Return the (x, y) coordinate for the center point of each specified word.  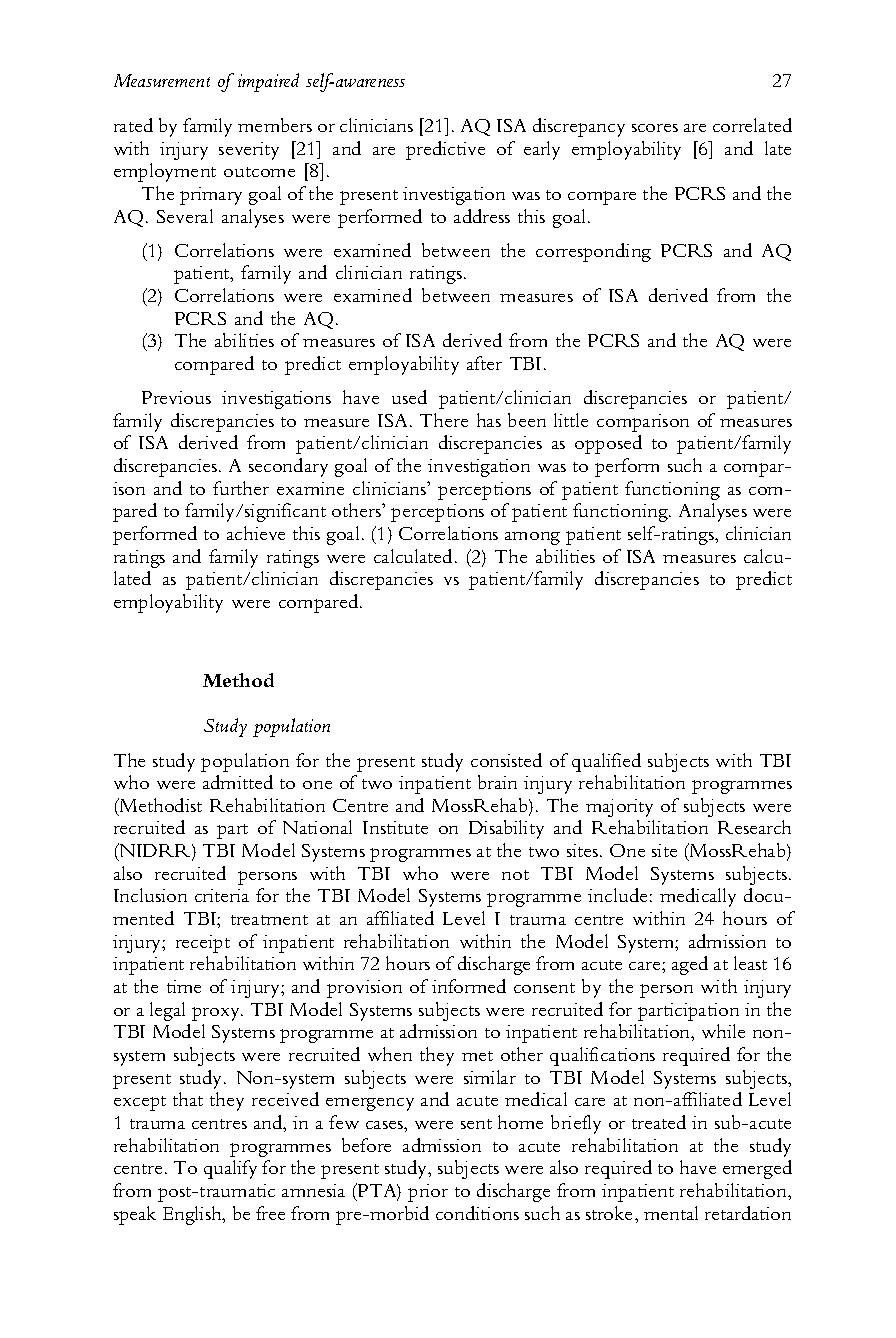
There (444, 420)
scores (655, 128)
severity (249, 151)
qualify (230, 1169)
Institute (395, 827)
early (542, 150)
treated (659, 1122)
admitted (238, 782)
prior (428, 1193)
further (241, 488)
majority (619, 808)
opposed (608, 444)
